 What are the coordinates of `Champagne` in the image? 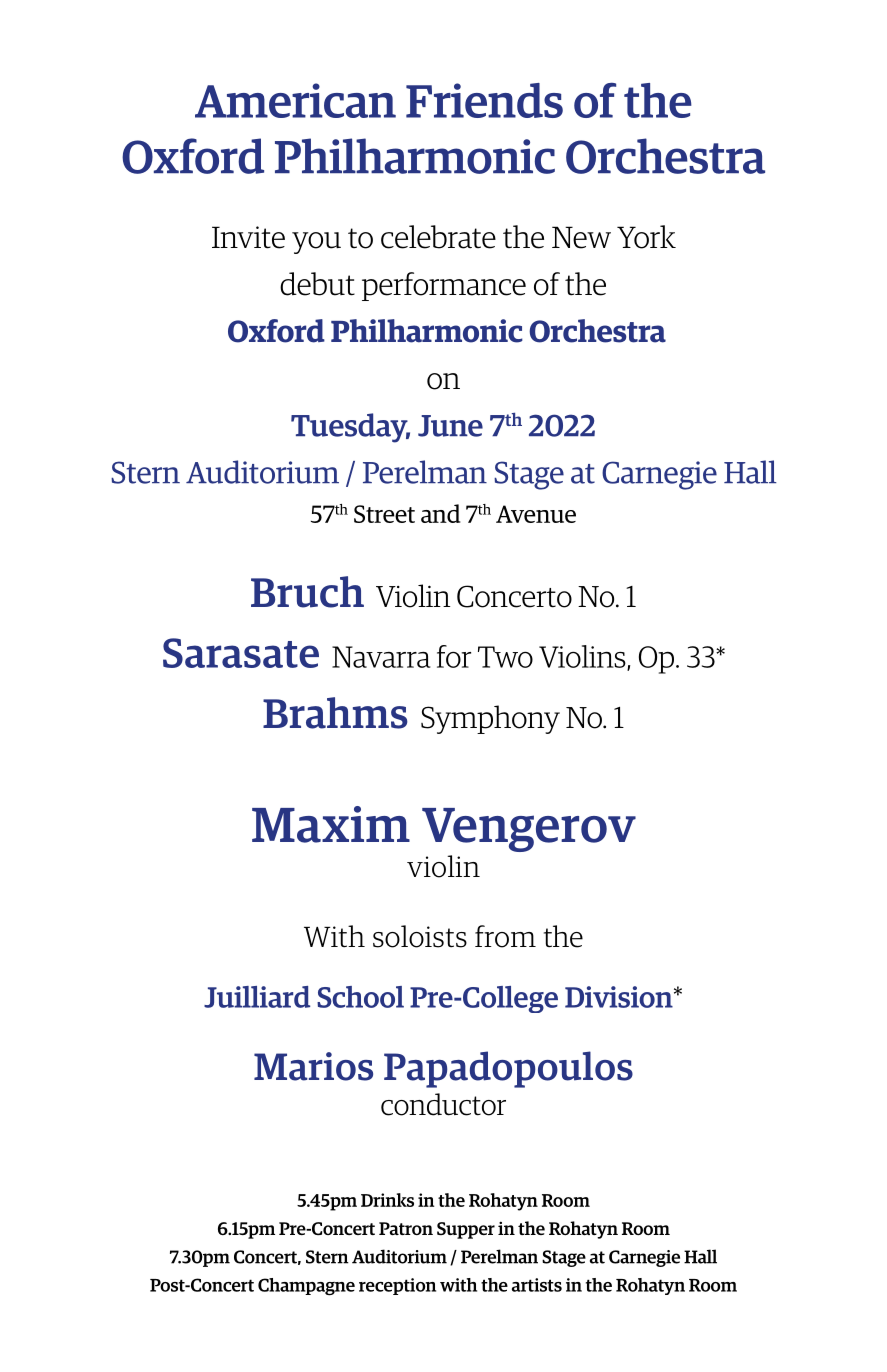 It's located at (306, 1287).
